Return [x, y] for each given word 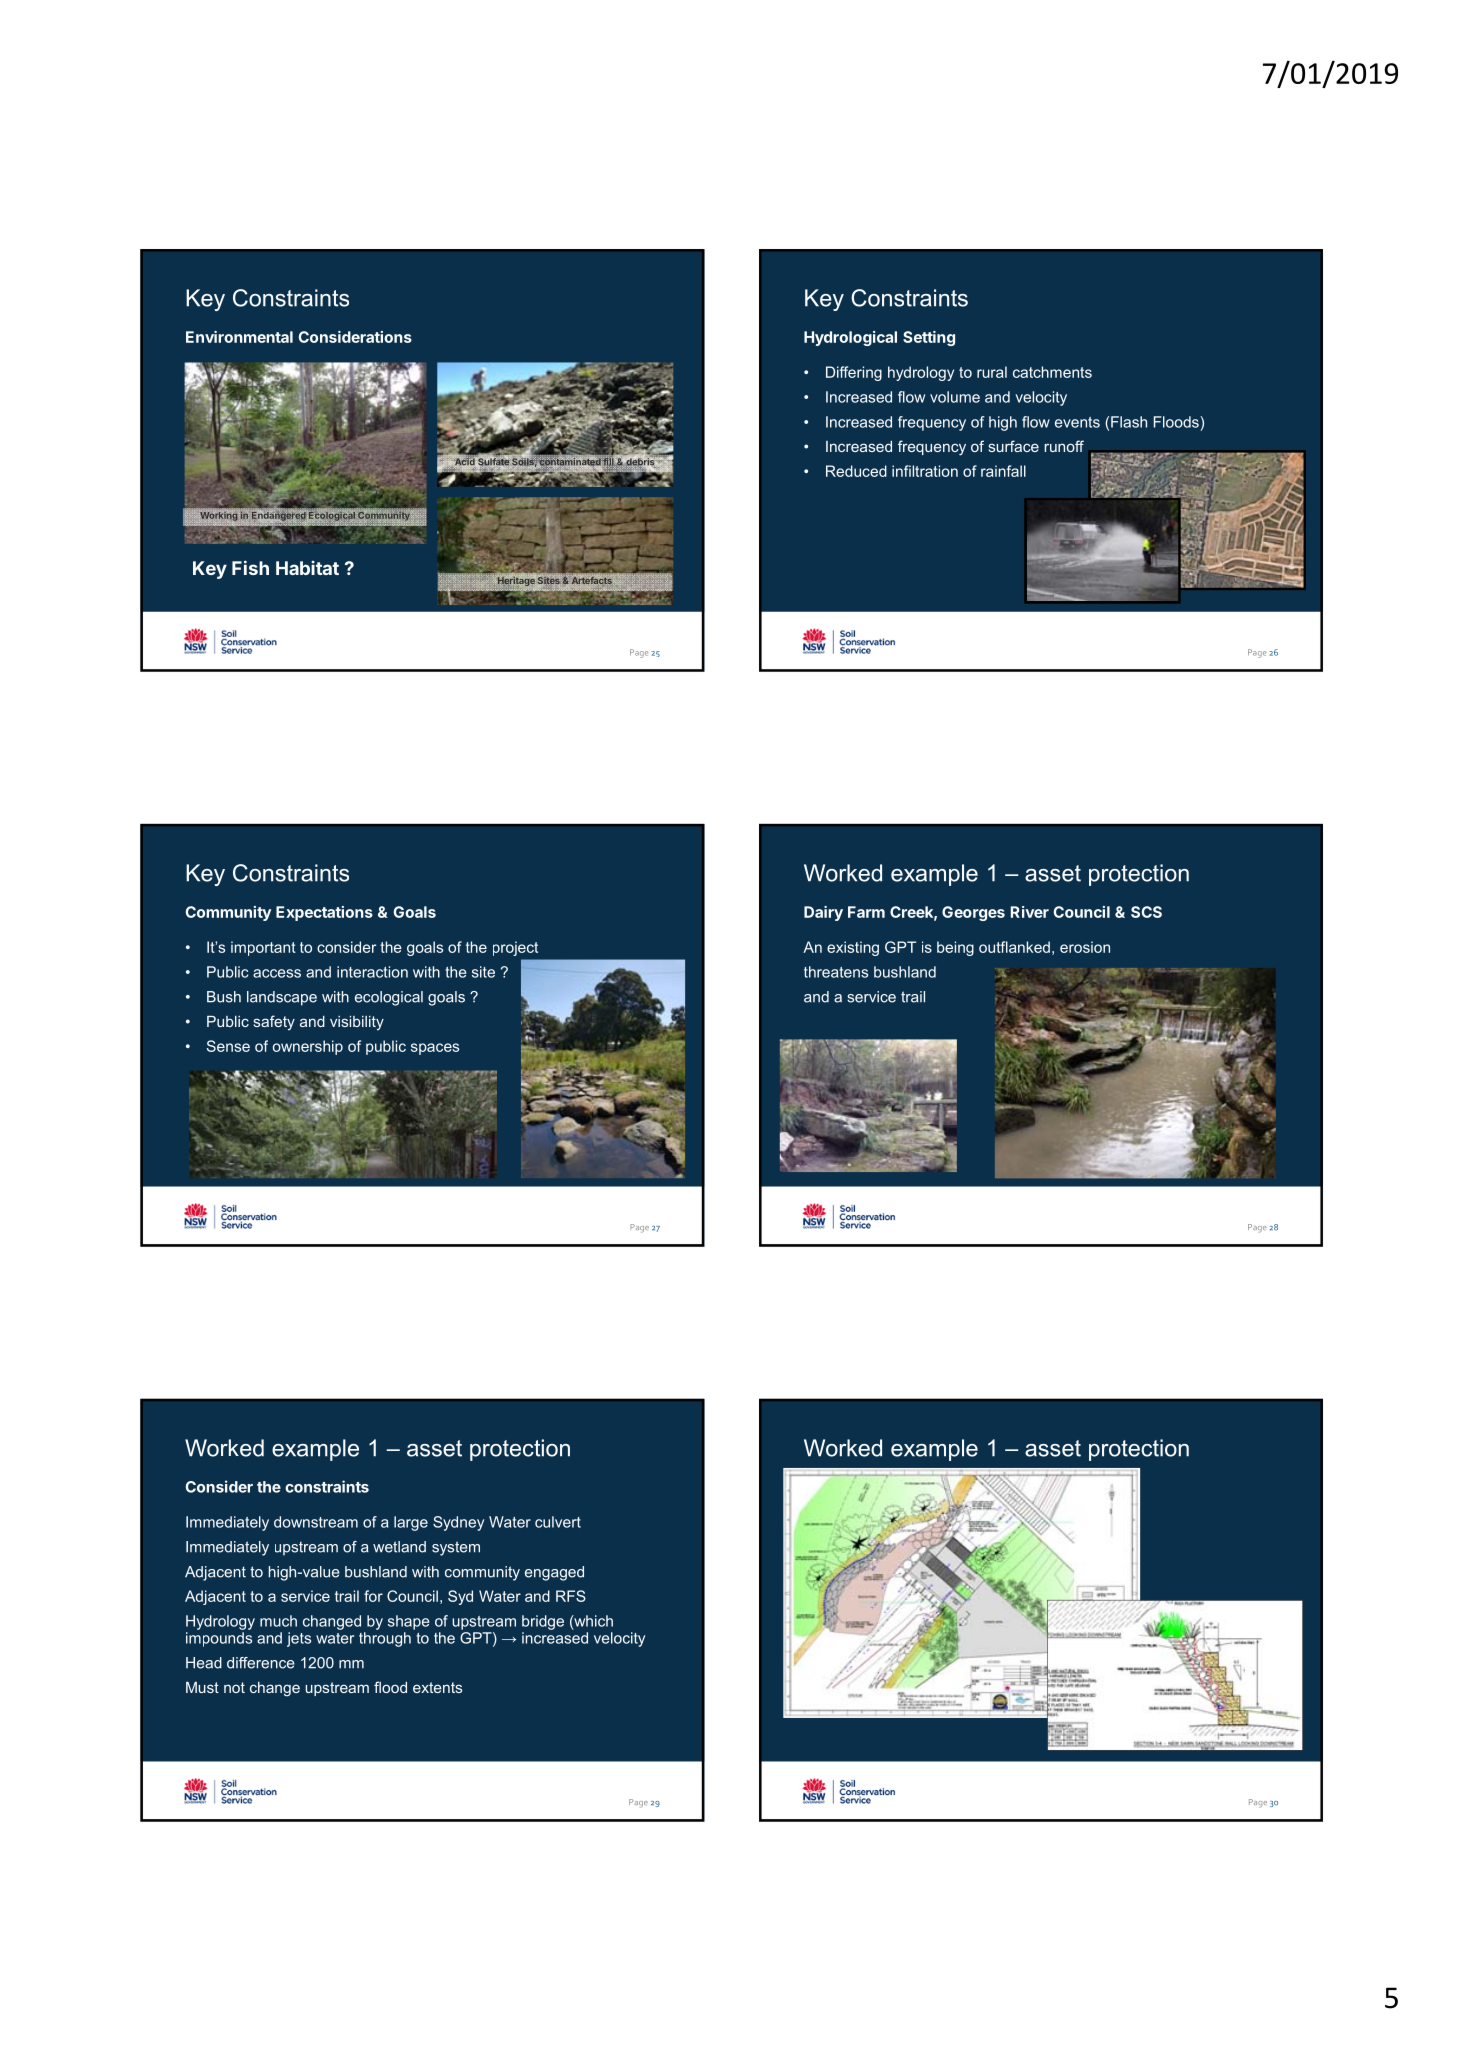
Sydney [458, 1523]
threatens [836, 972]
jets [299, 1639]
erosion [1085, 947]
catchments [1052, 372]
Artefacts [592, 579]
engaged [554, 1573]
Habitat [307, 568]
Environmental [239, 337]
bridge [543, 1622]
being [955, 948]
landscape [282, 998]
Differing [854, 373]
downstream [316, 1522]
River [1030, 912]
